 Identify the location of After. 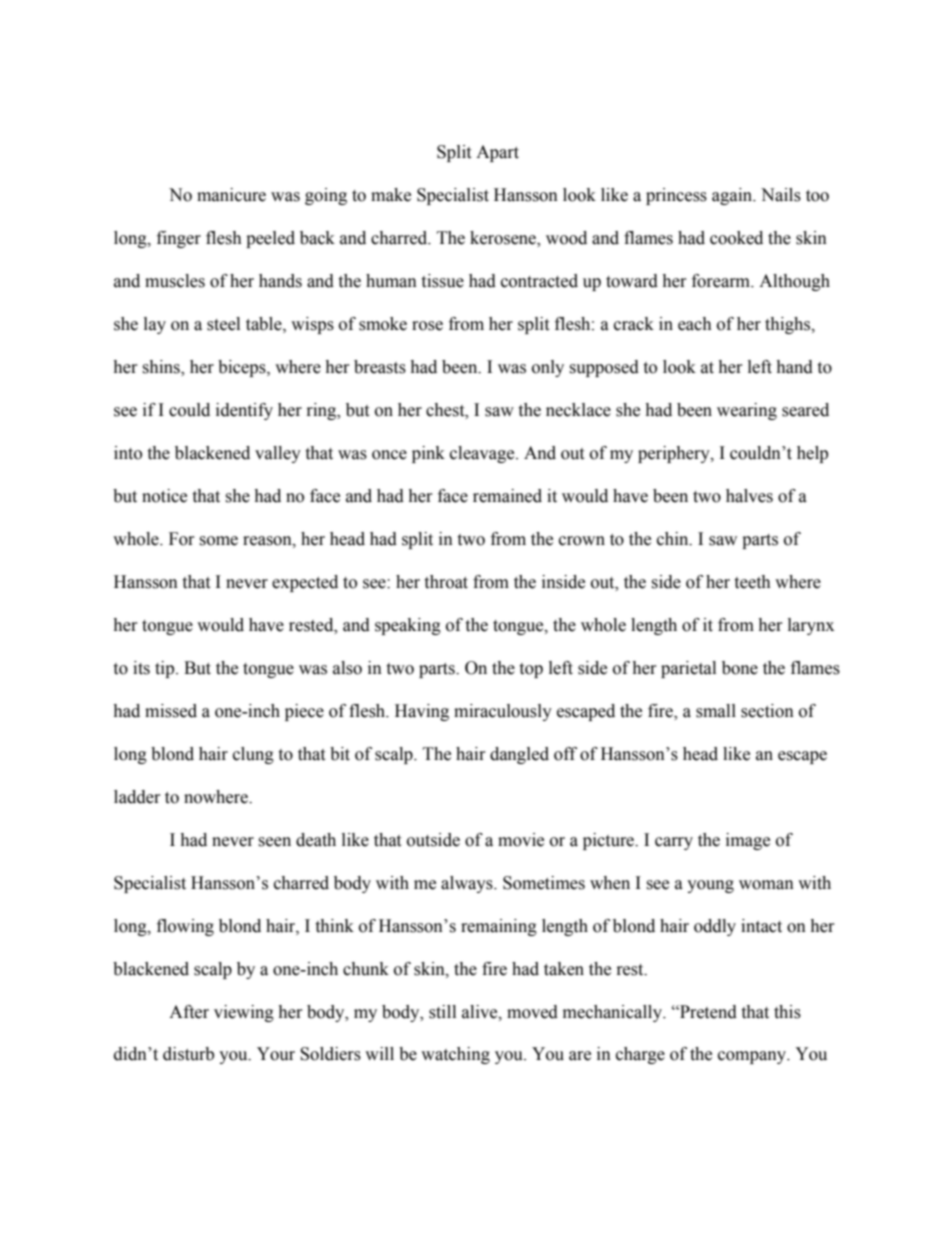
(189, 1012).
